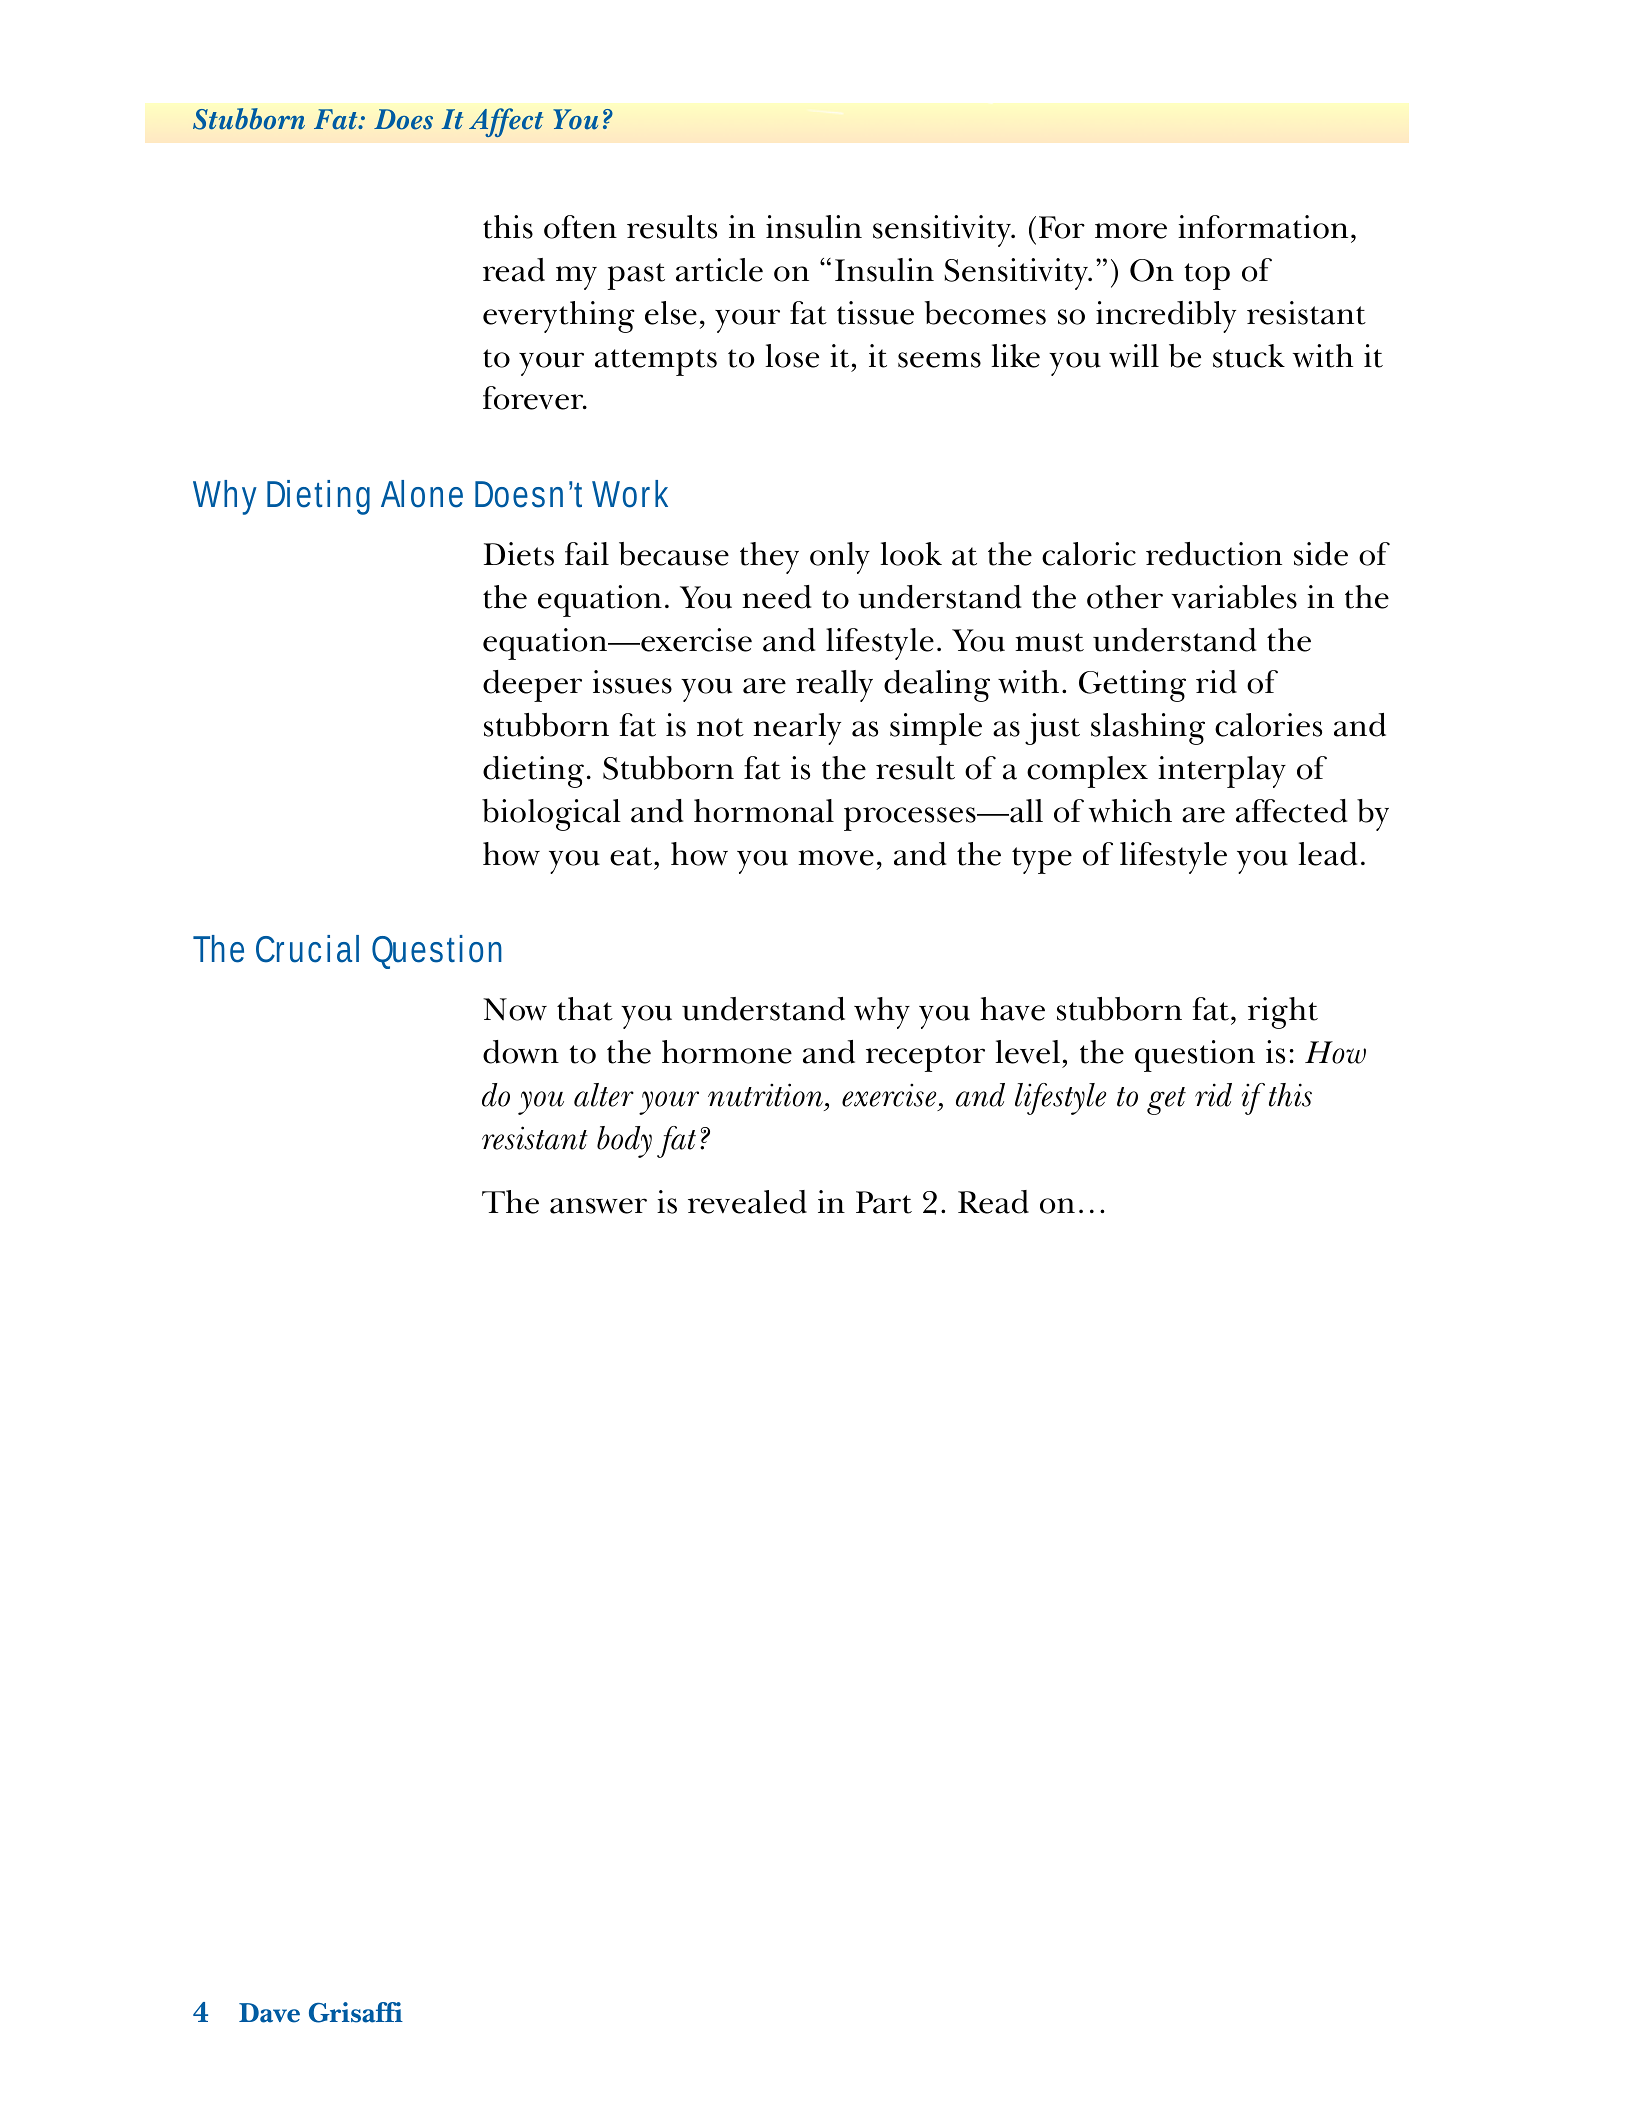 This screenshot has height=2122, width=1640. Describe the element at coordinates (719, 270) in the screenshot. I see `article` at that location.
